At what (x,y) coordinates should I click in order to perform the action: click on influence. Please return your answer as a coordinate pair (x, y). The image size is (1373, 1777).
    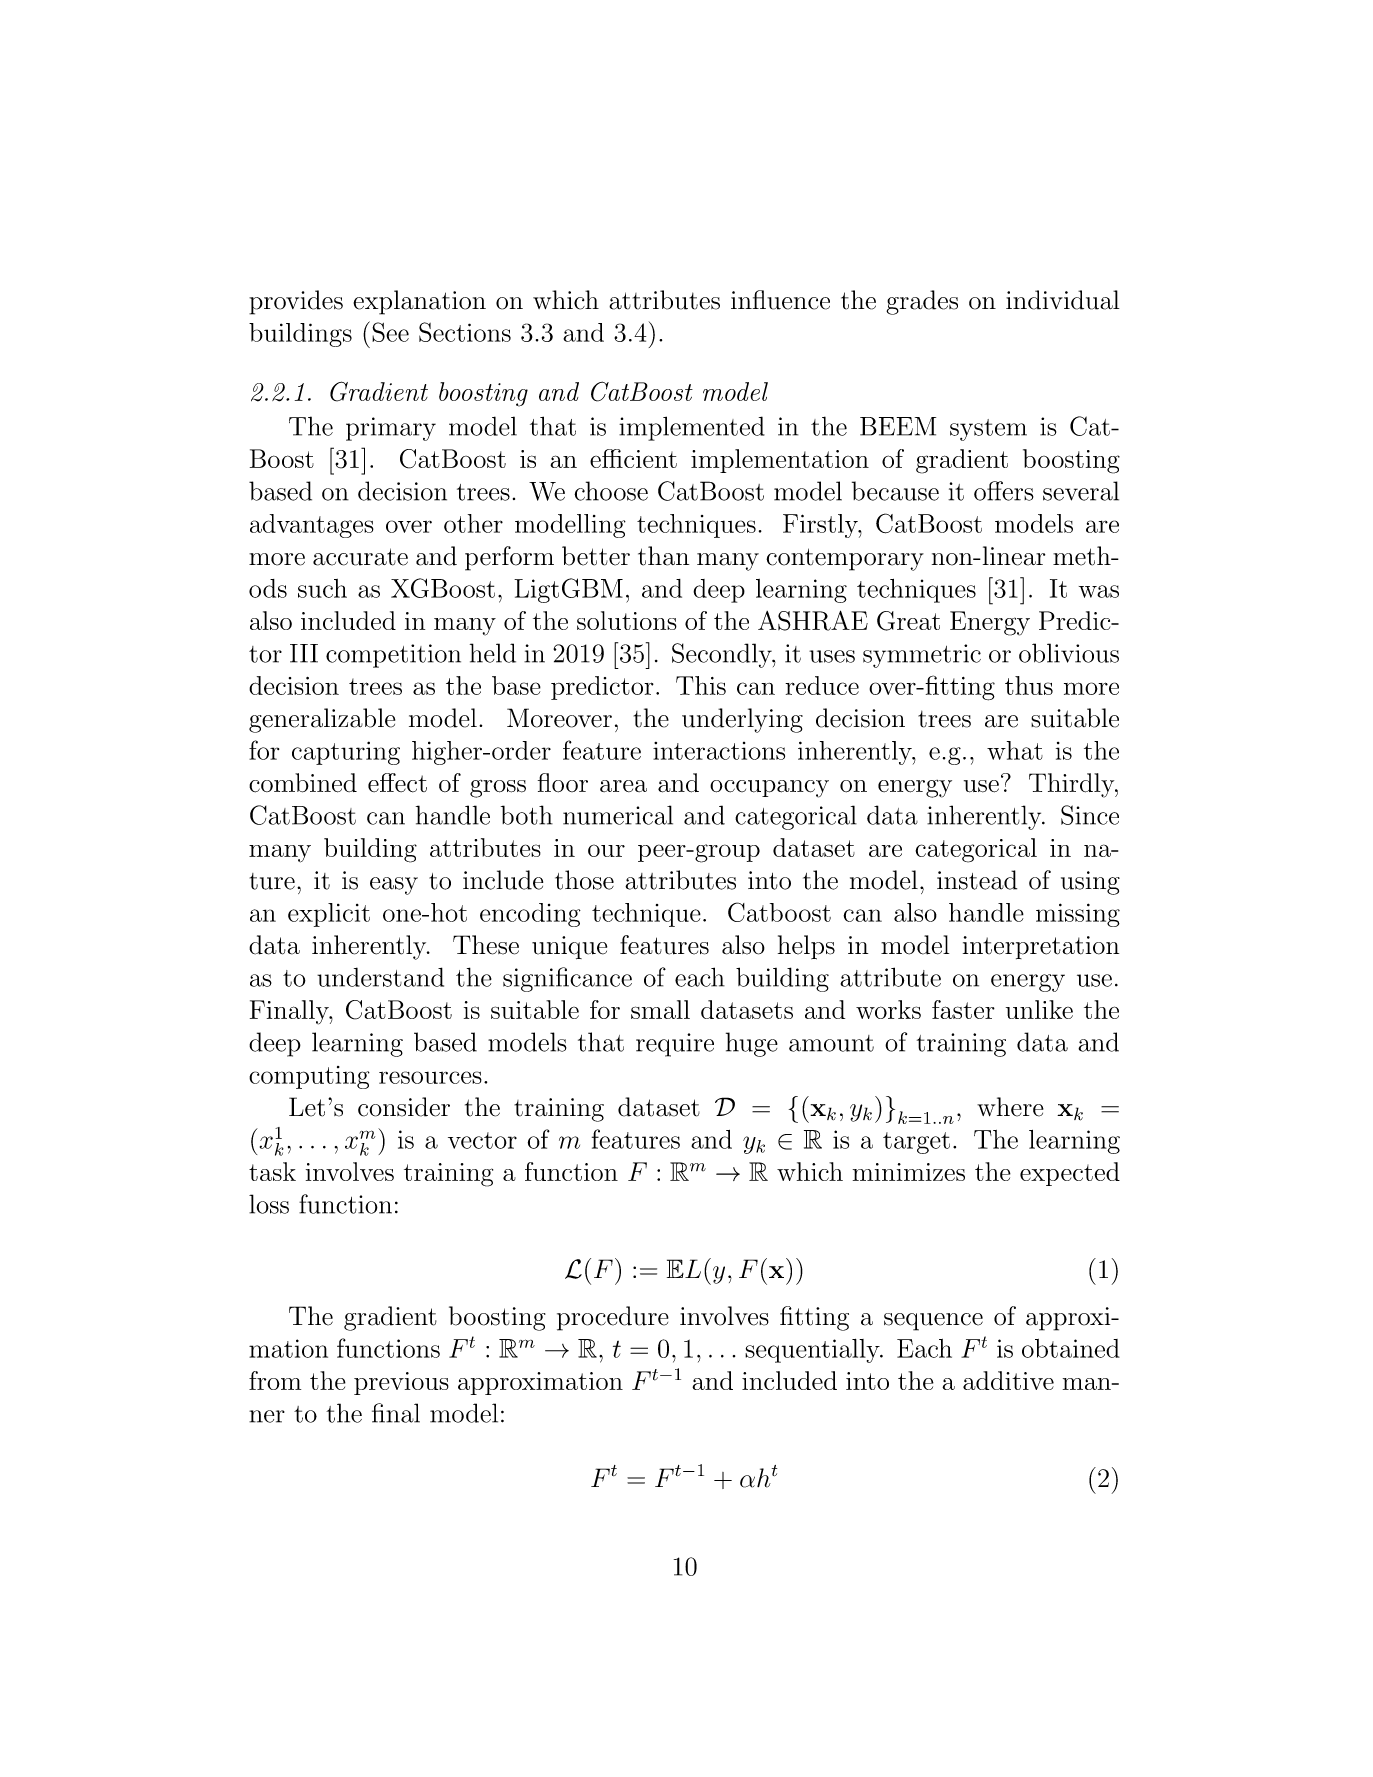
    Looking at the image, I should click on (780, 300).
